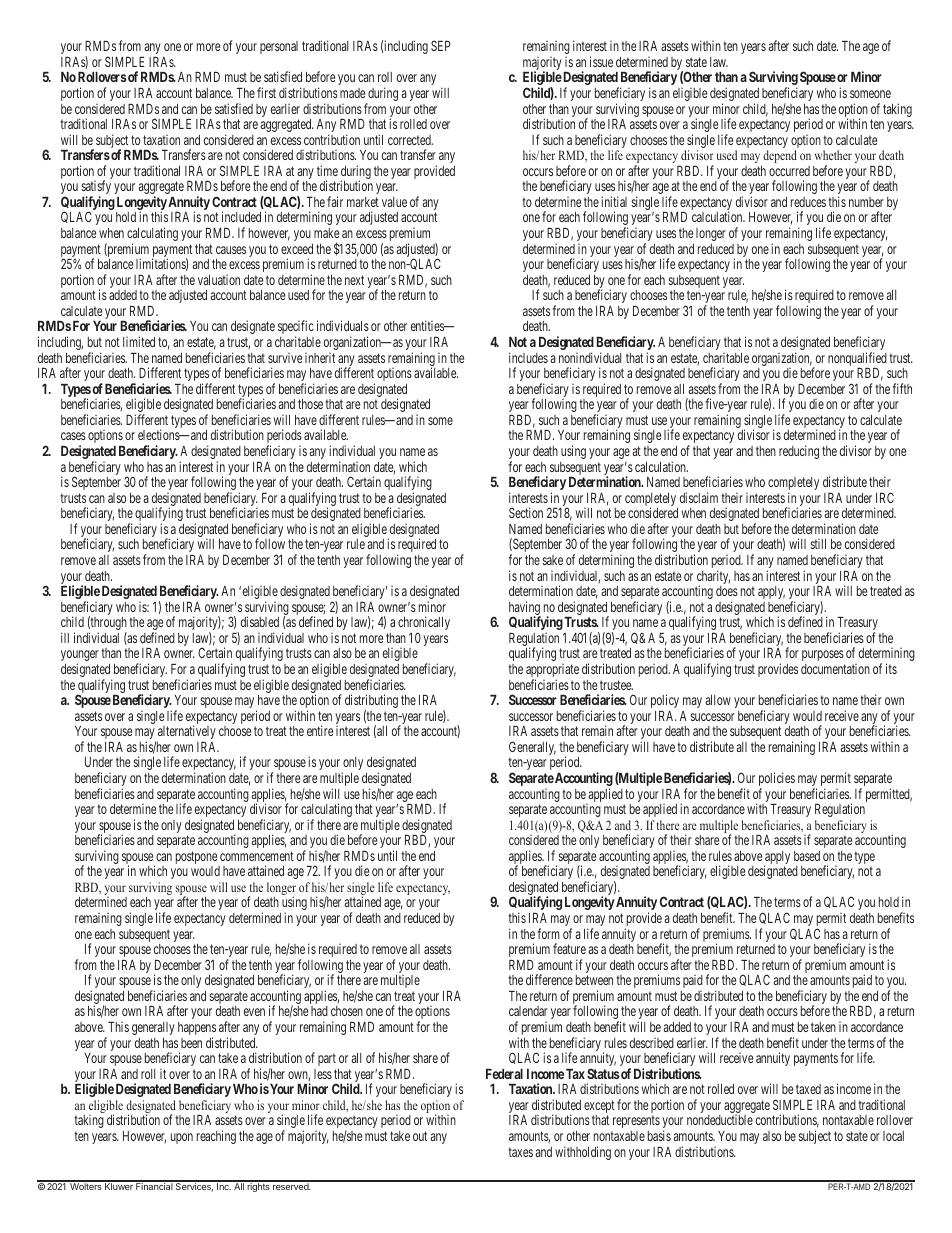 The width and height of the screenshot is (952, 1233). Describe the element at coordinates (139, 341) in the screenshot. I see `limited` at that location.
